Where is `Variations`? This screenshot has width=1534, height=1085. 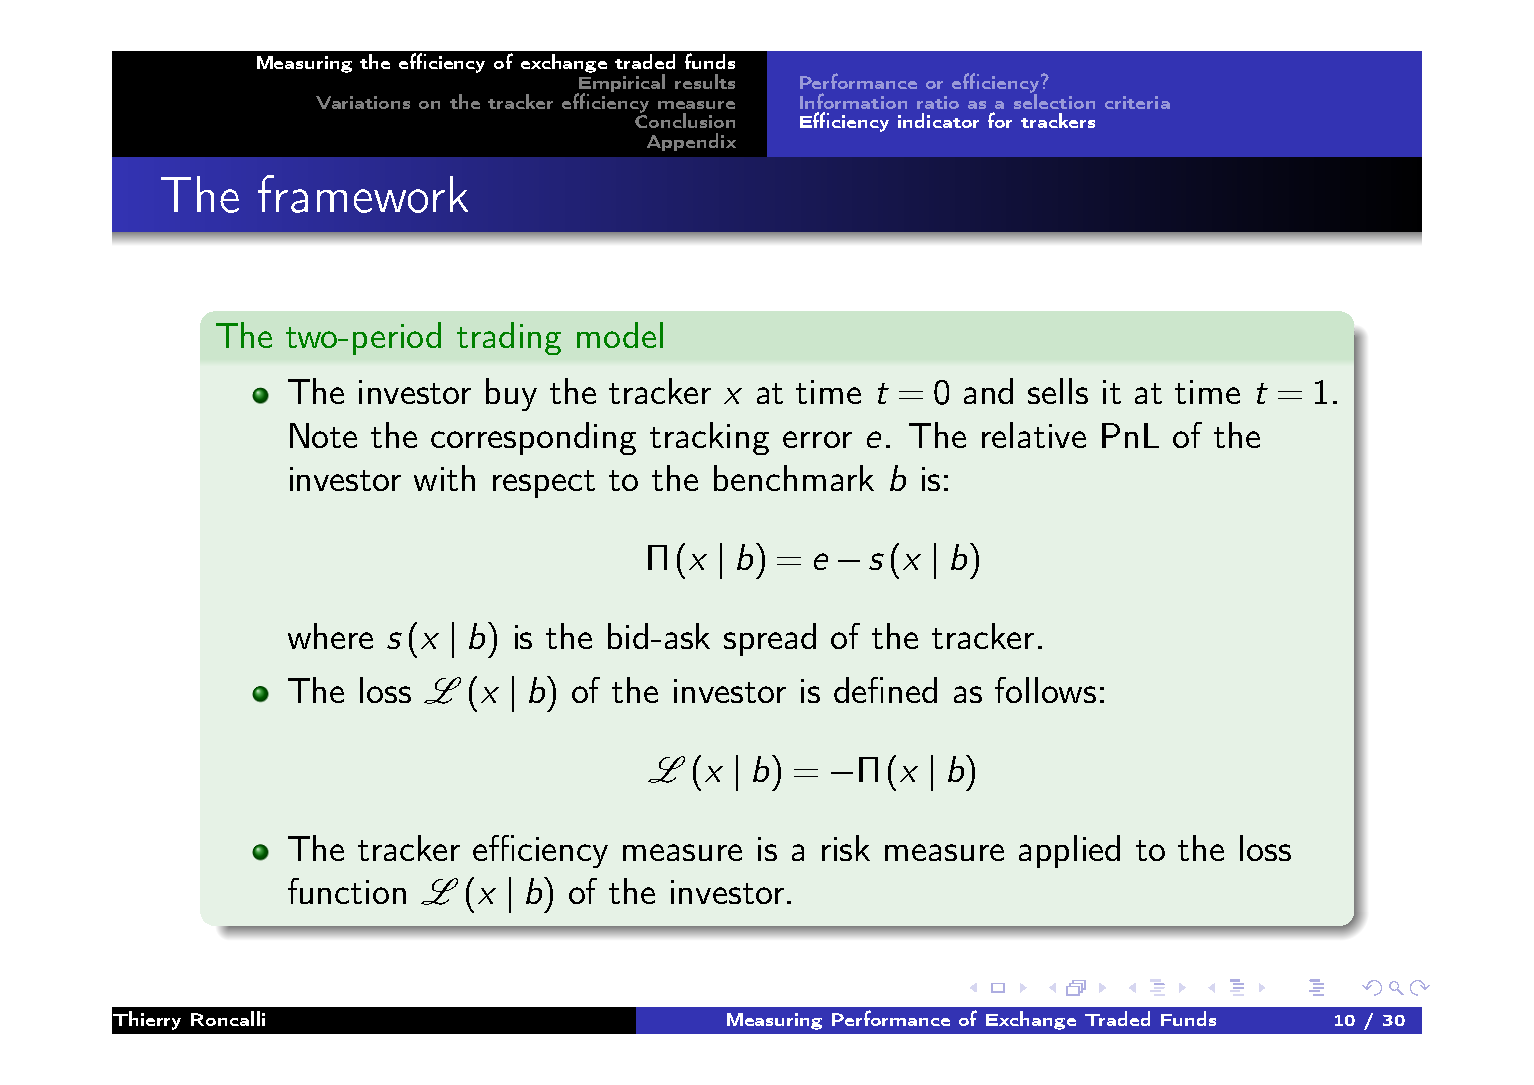 Variations is located at coordinates (363, 102).
